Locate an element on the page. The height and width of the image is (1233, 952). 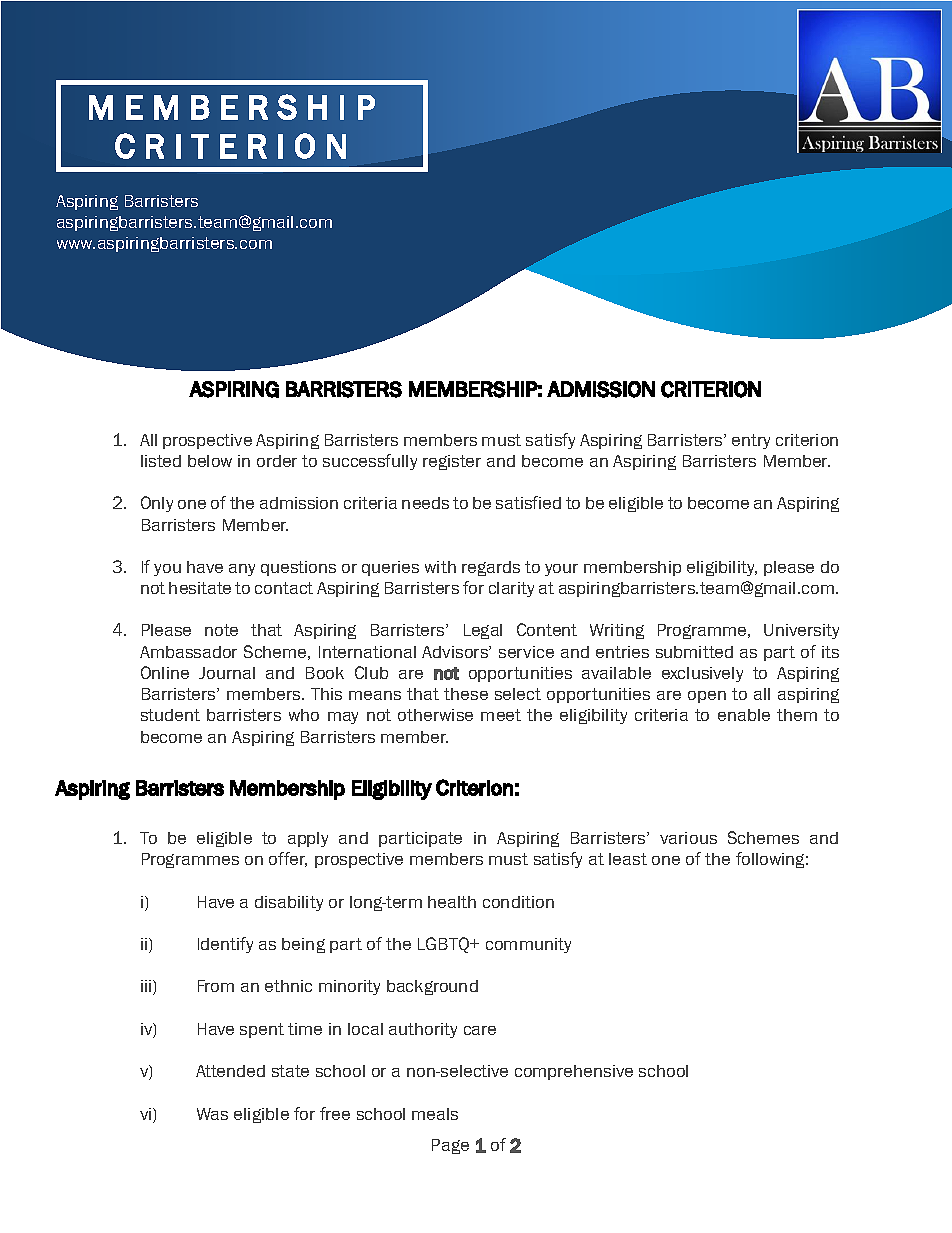
entry is located at coordinates (751, 441).
